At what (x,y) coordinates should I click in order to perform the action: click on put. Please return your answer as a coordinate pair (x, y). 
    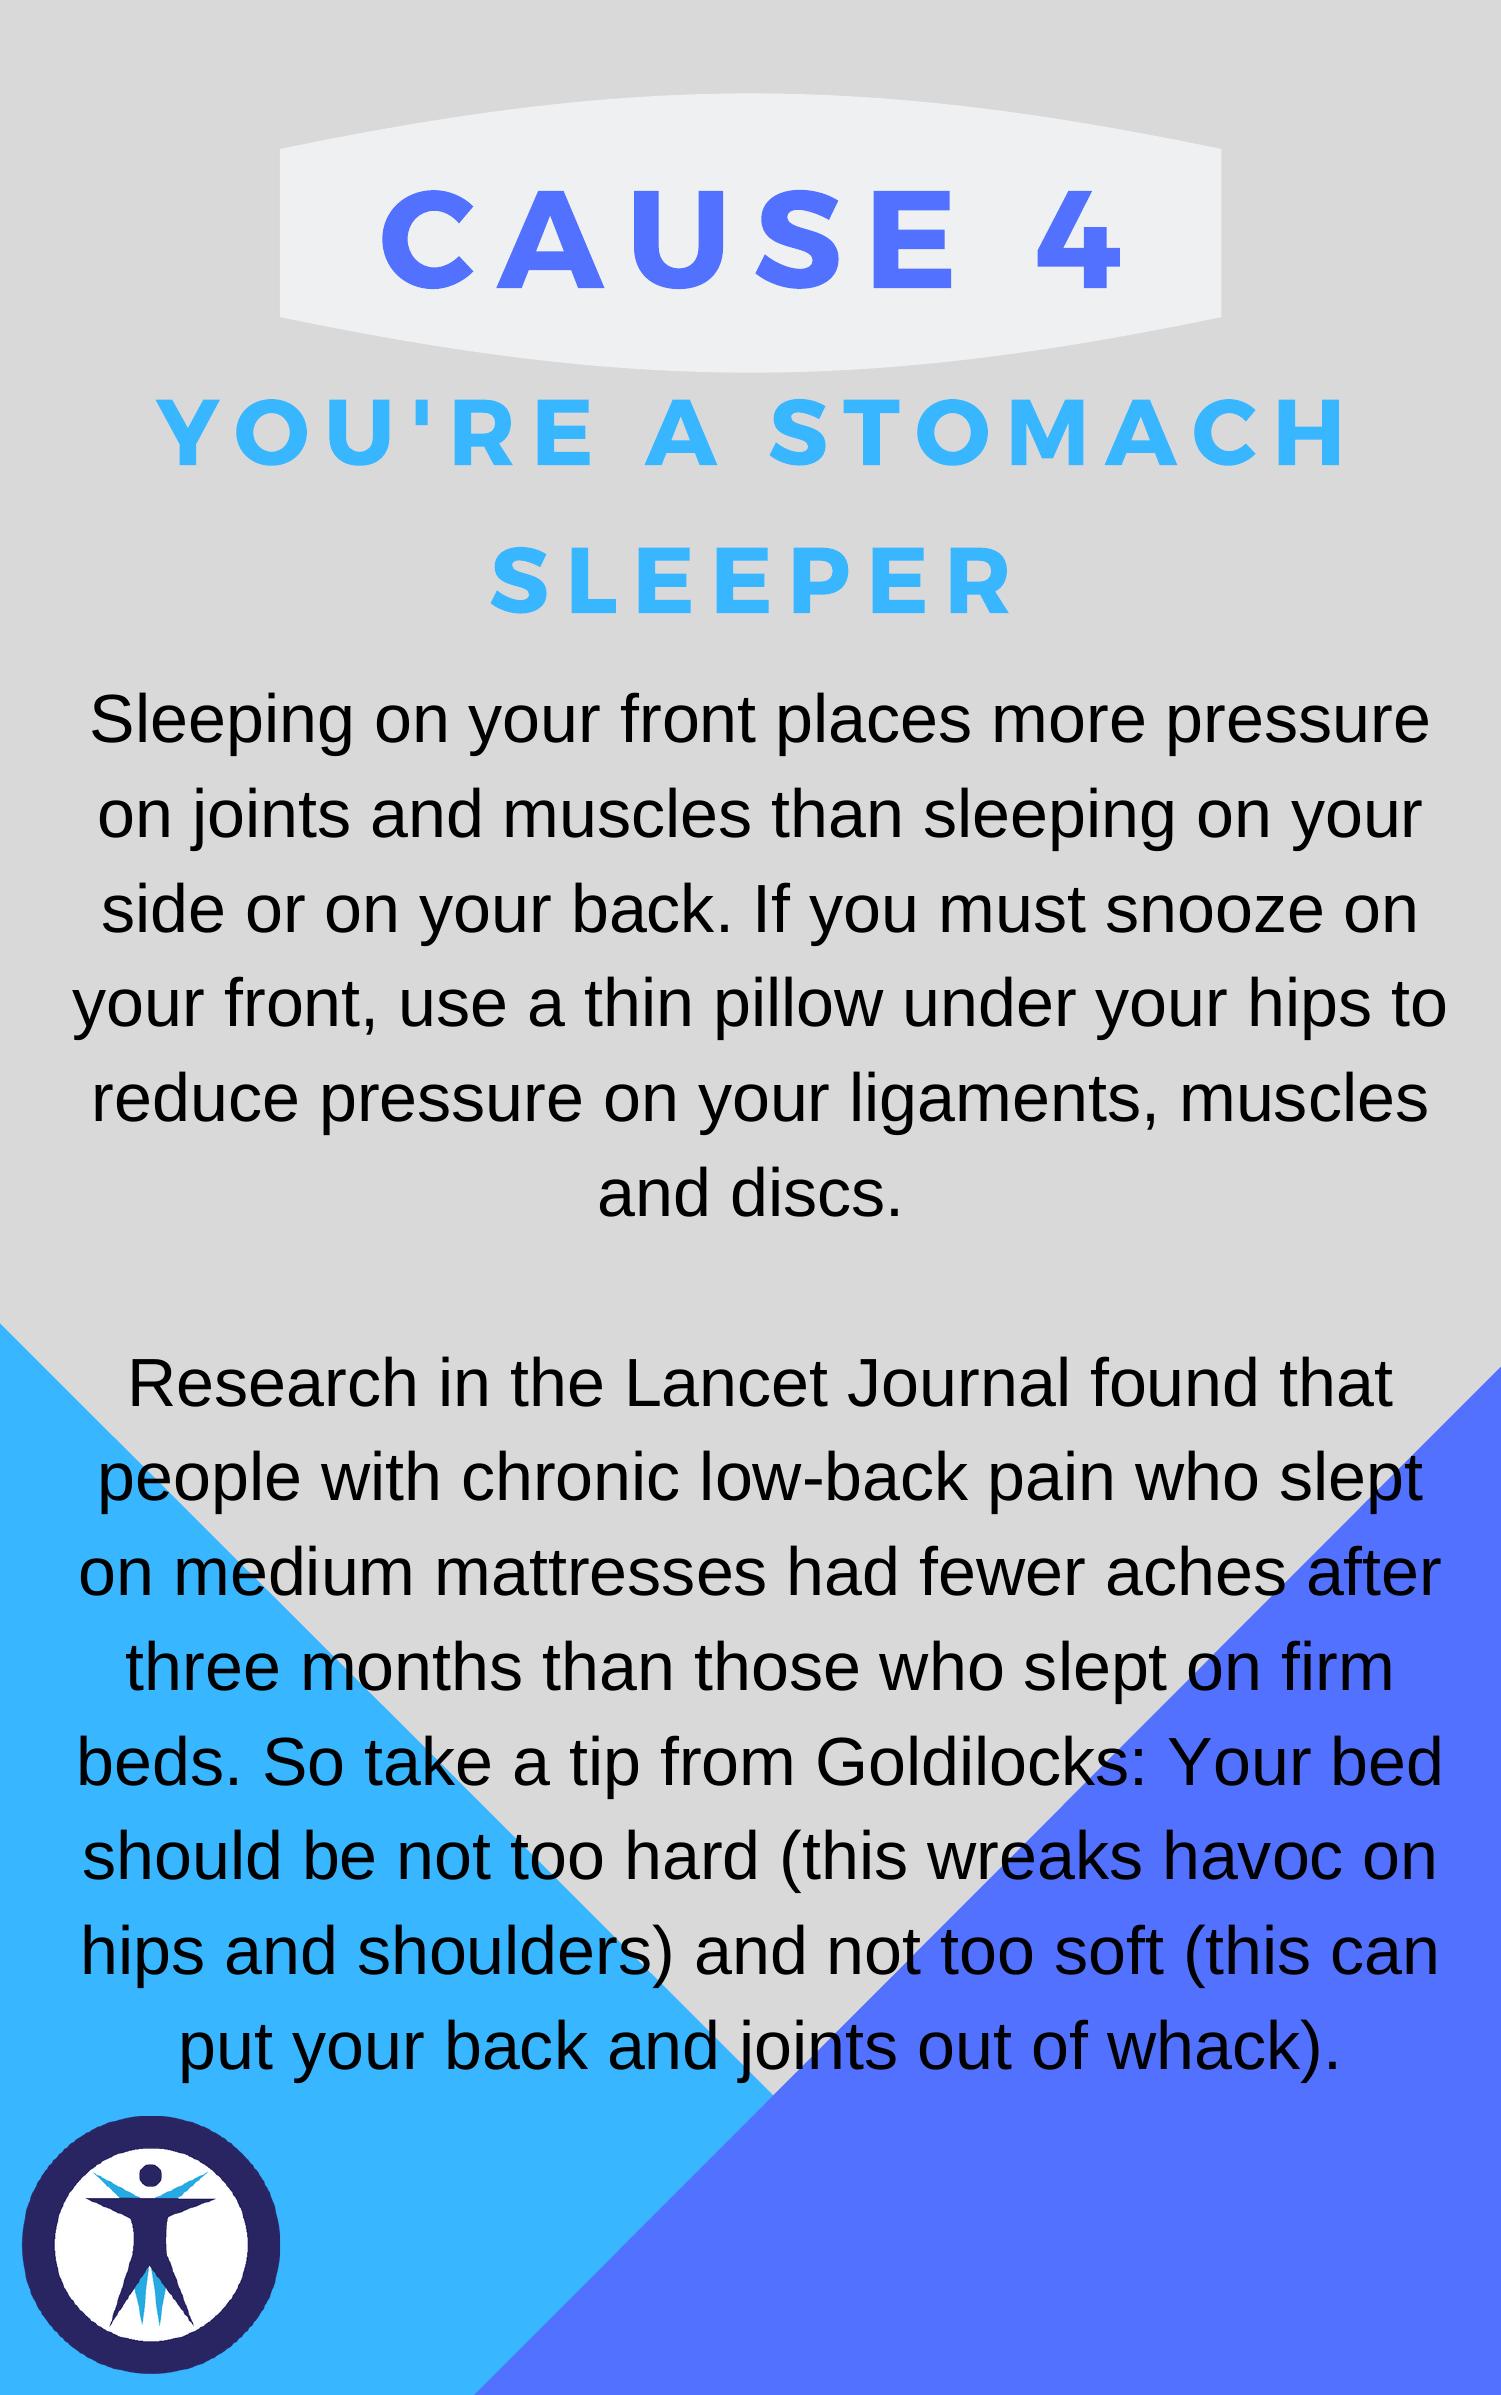
    Looking at the image, I should click on (227, 2054).
